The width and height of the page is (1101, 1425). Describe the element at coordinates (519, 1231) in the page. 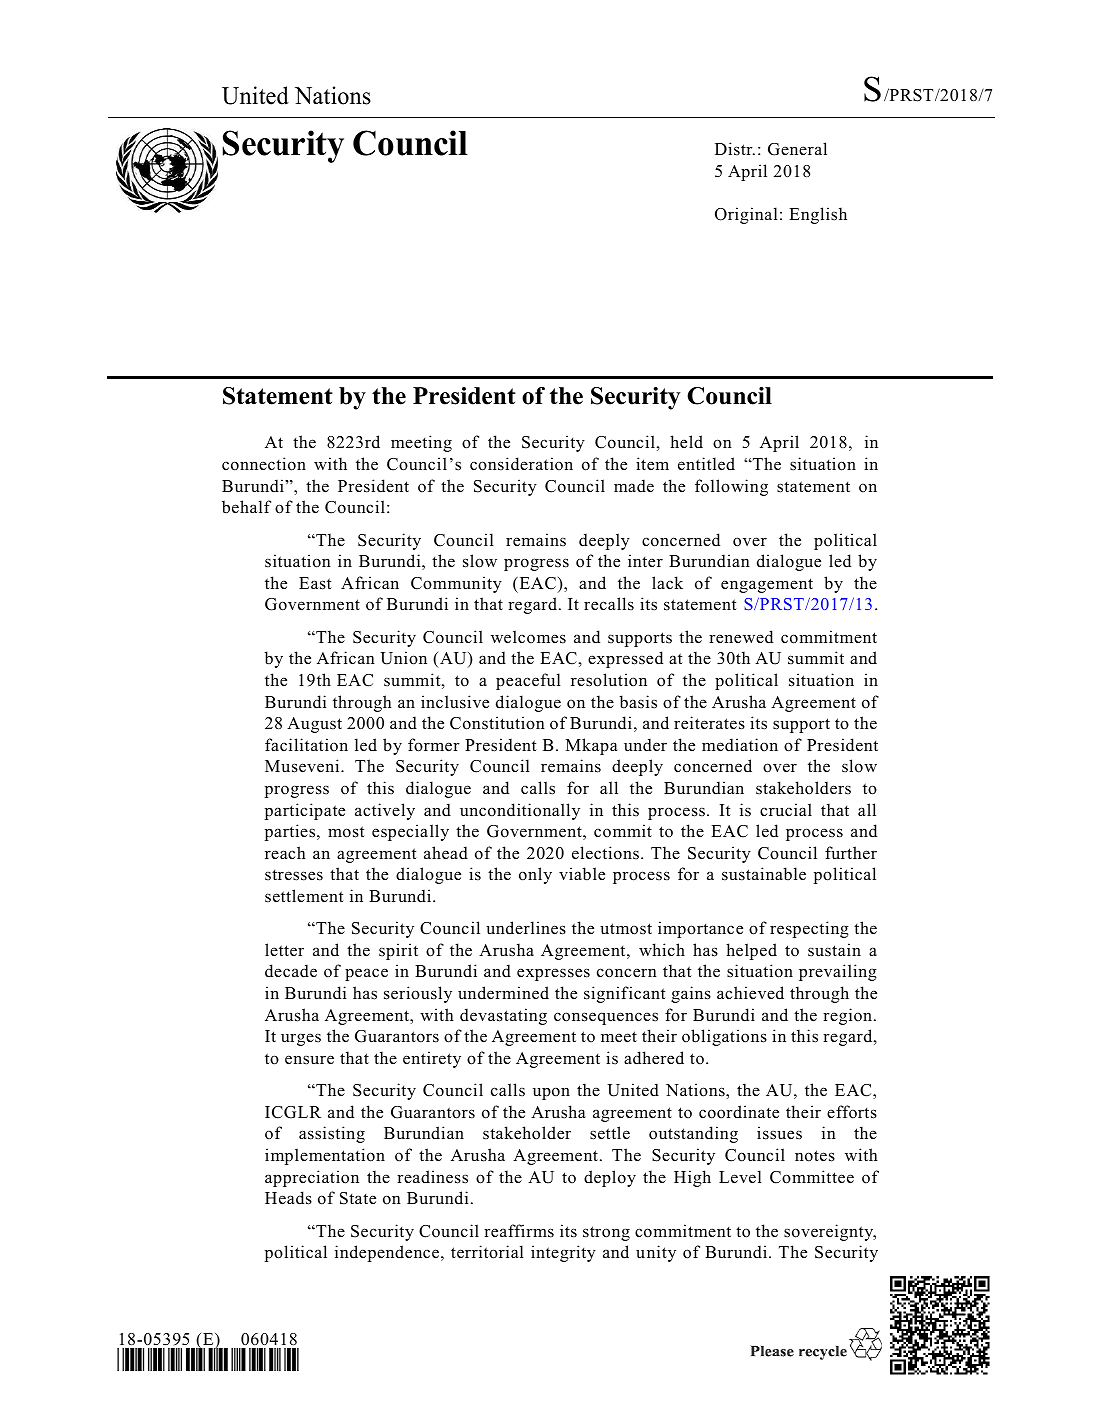

I see `reaffirms` at that location.
